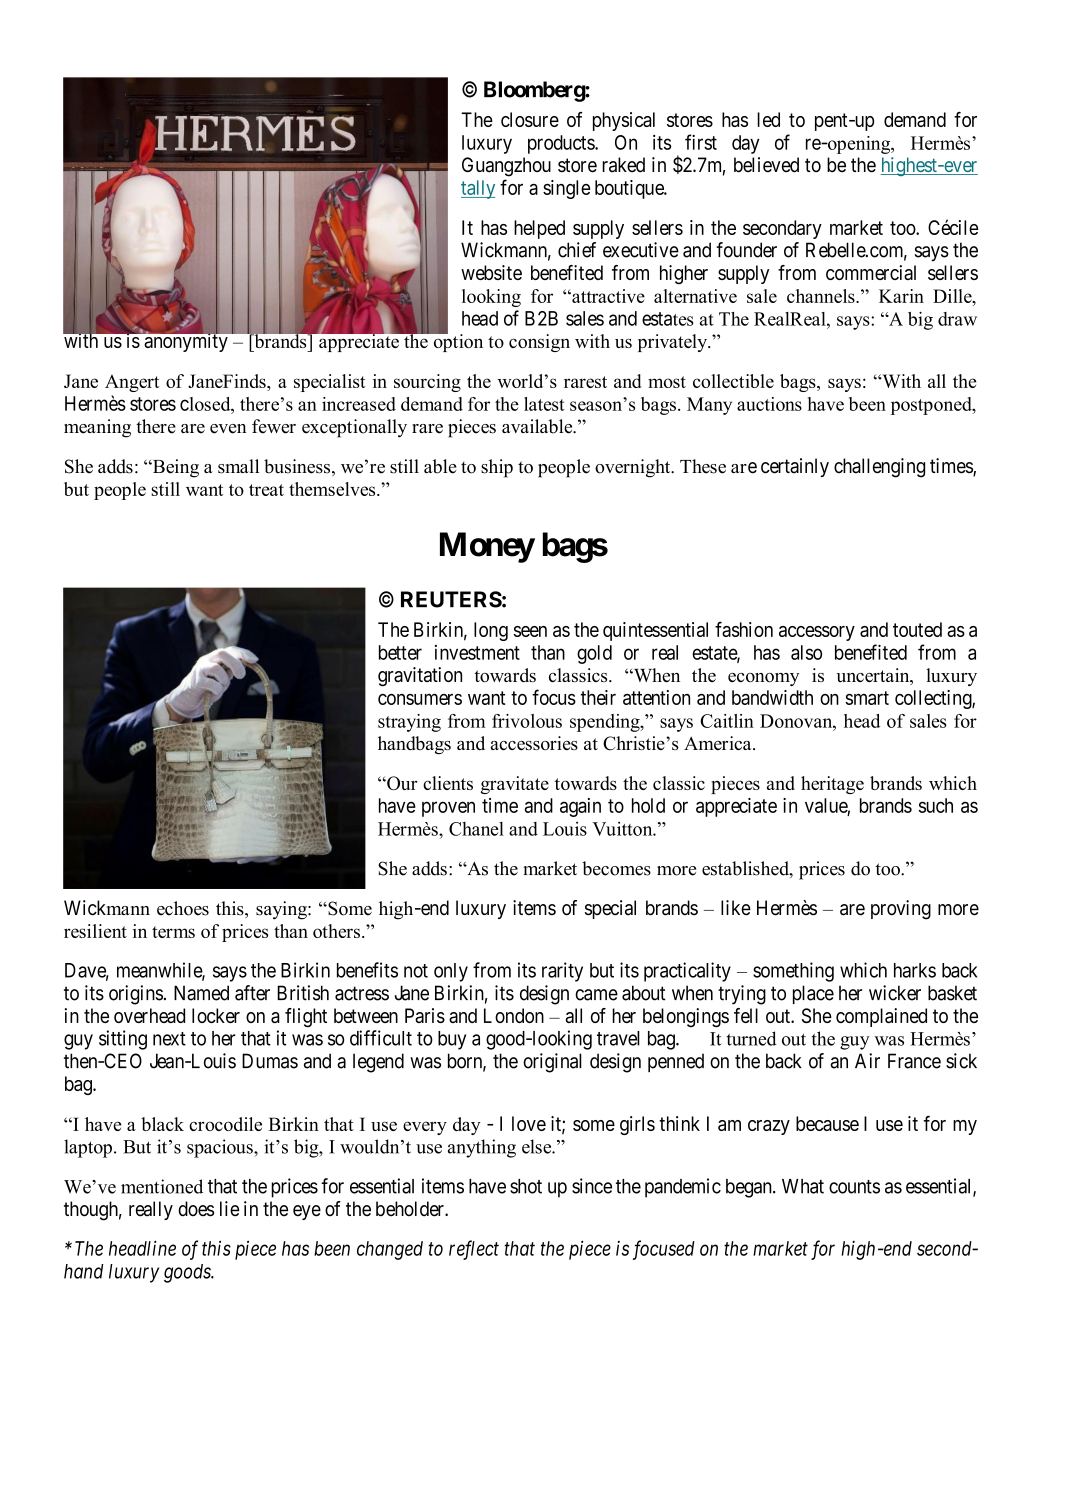  I want to click on challenging, so click(879, 468).
